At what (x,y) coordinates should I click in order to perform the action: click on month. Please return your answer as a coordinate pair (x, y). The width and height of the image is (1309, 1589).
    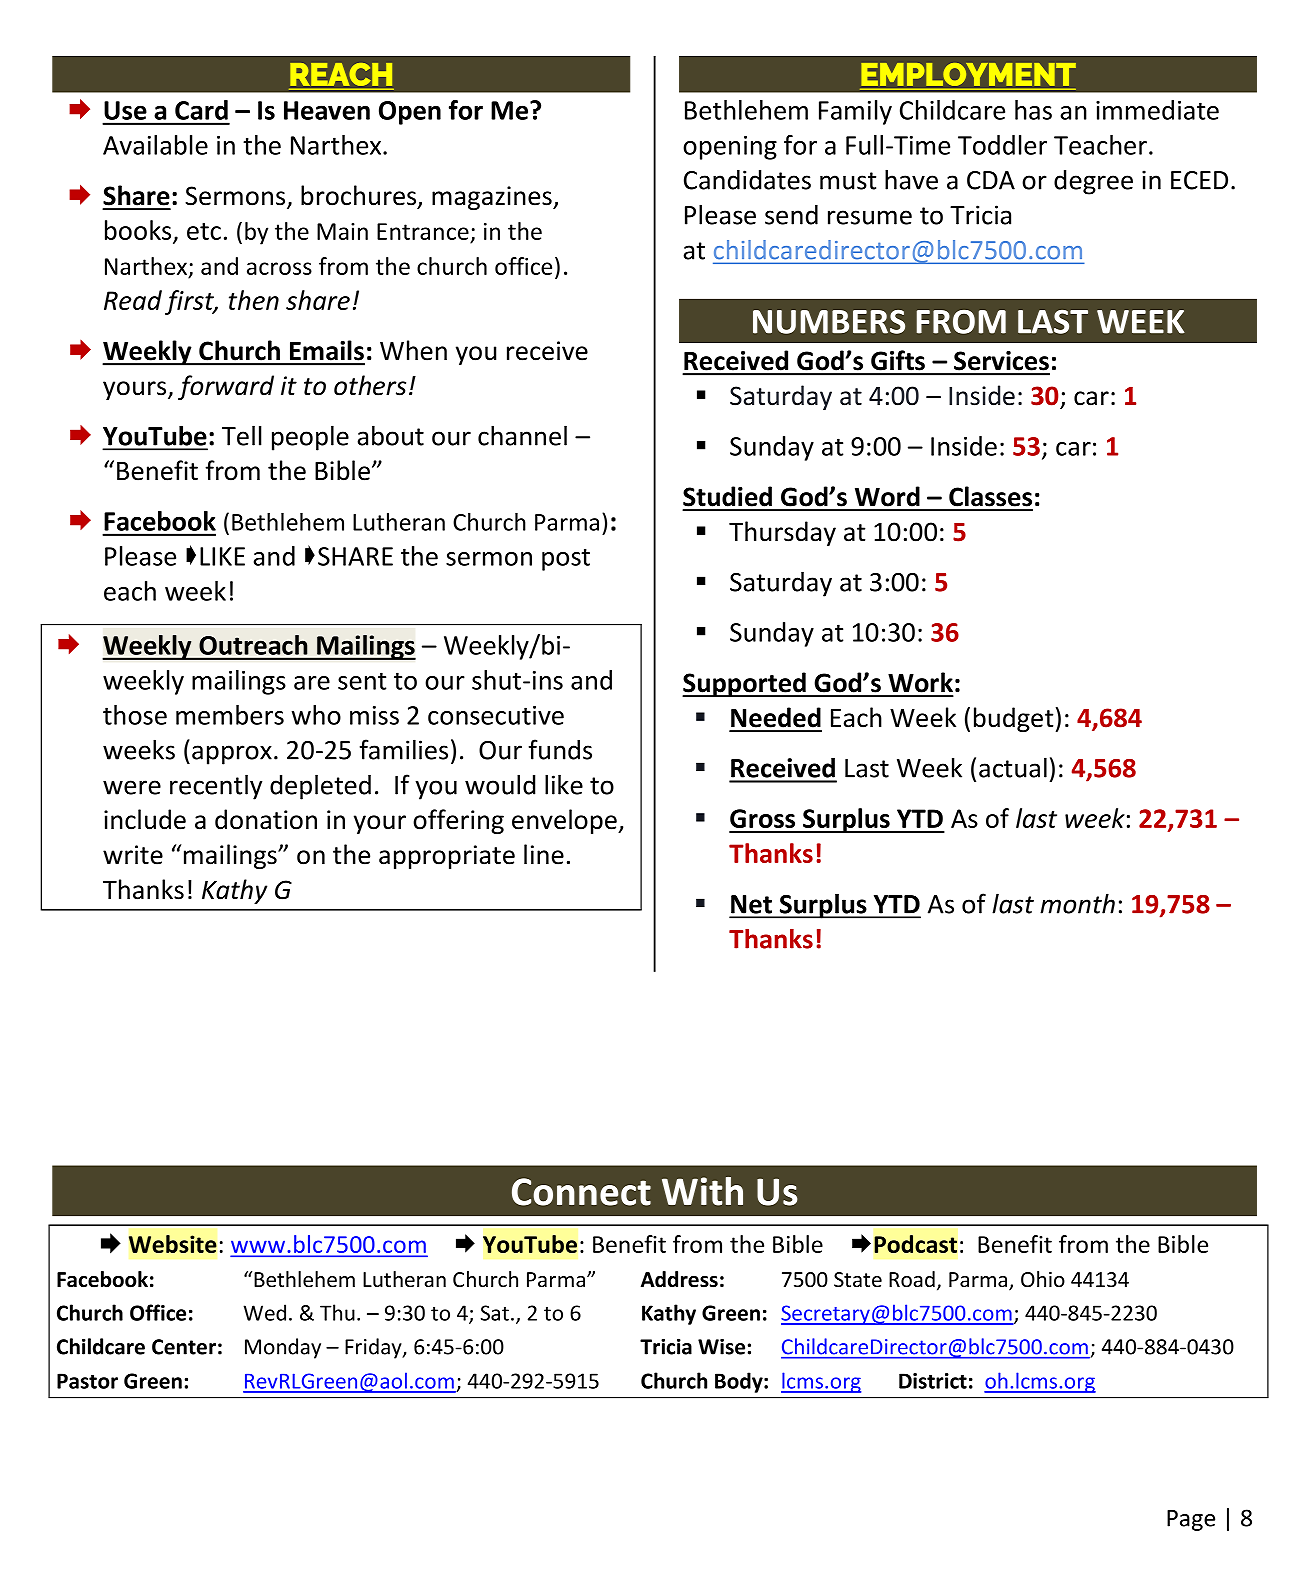
    Looking at the image, I should click on (1077, 903).
